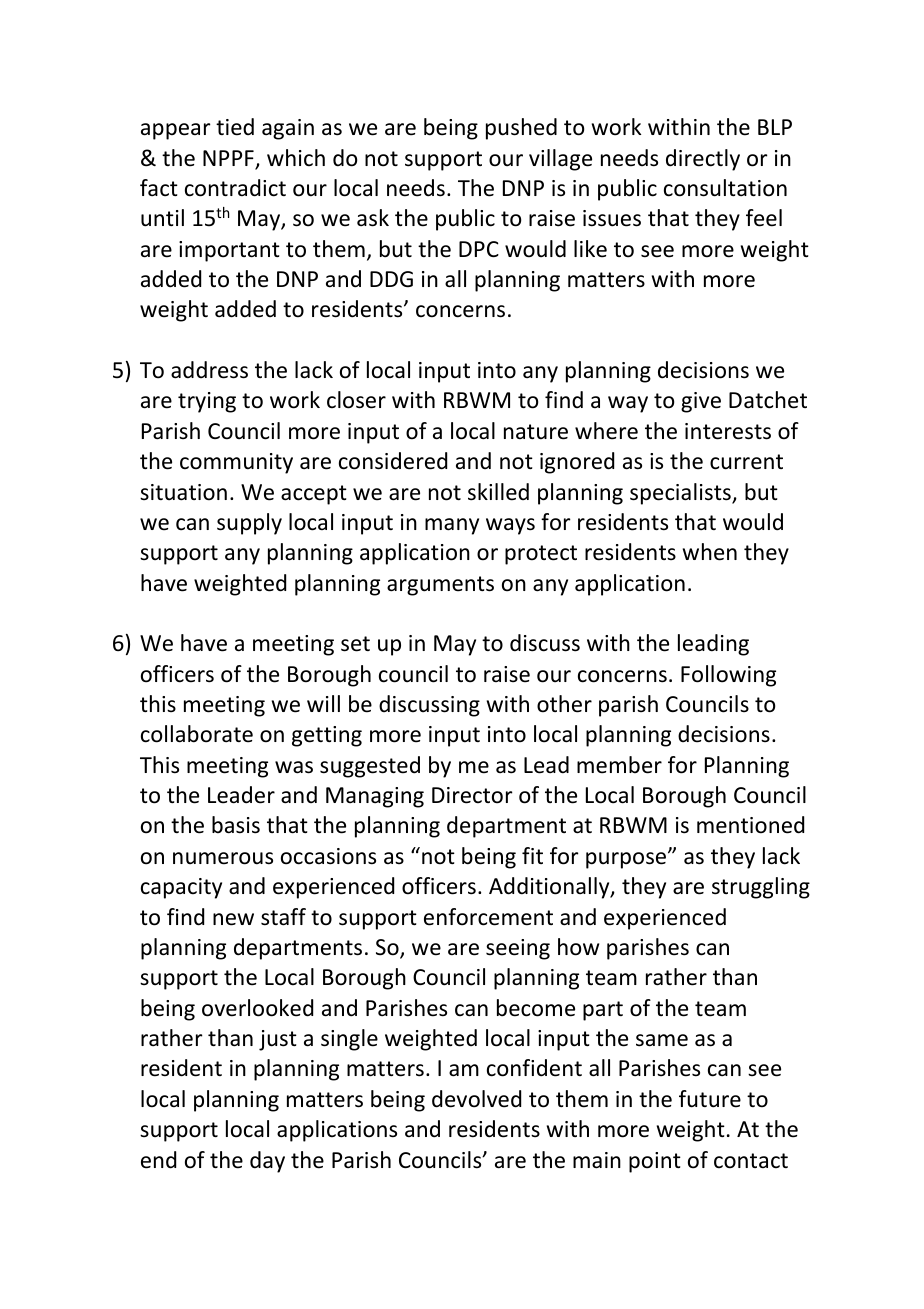 Image resolution: width=924 pixels, height=1309 pixels. Describe the element at coordinates (681, 494) in the image. I see `specialists` at that location.
